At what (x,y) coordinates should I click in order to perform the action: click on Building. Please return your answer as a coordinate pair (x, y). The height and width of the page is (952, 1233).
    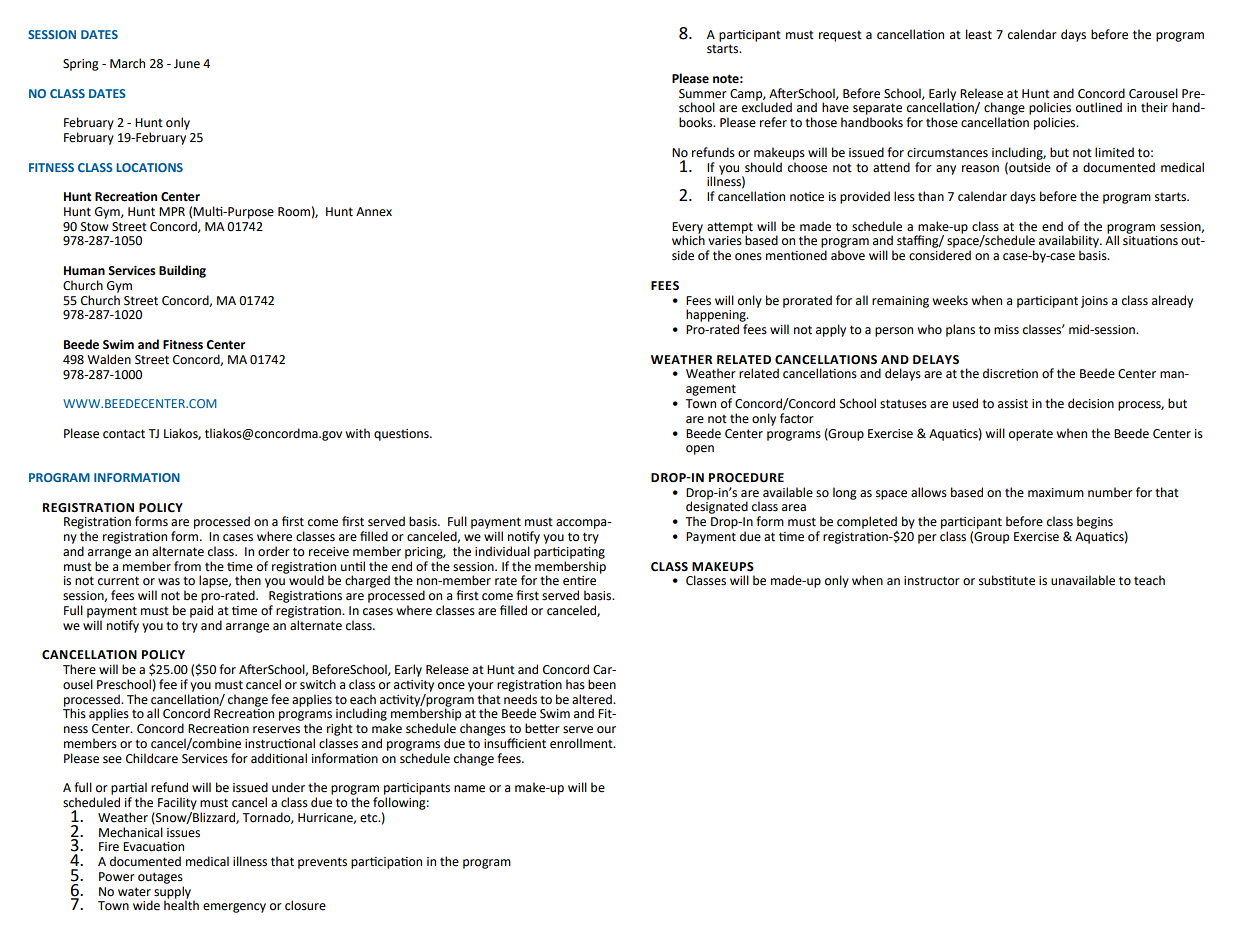
    Looking at the image, I should click on (182, 271).
